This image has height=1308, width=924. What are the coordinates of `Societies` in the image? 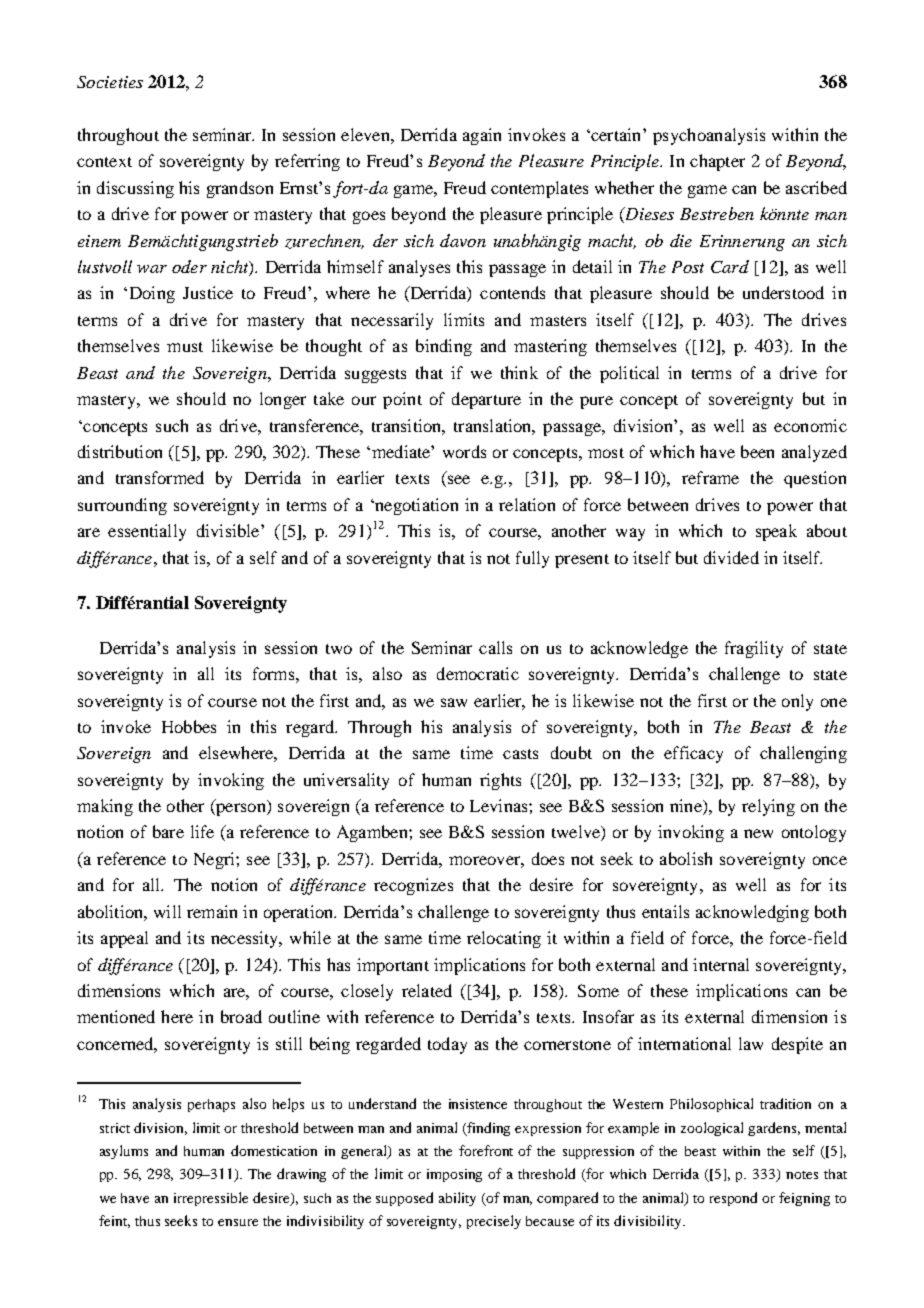 It's located at (110, 82).
